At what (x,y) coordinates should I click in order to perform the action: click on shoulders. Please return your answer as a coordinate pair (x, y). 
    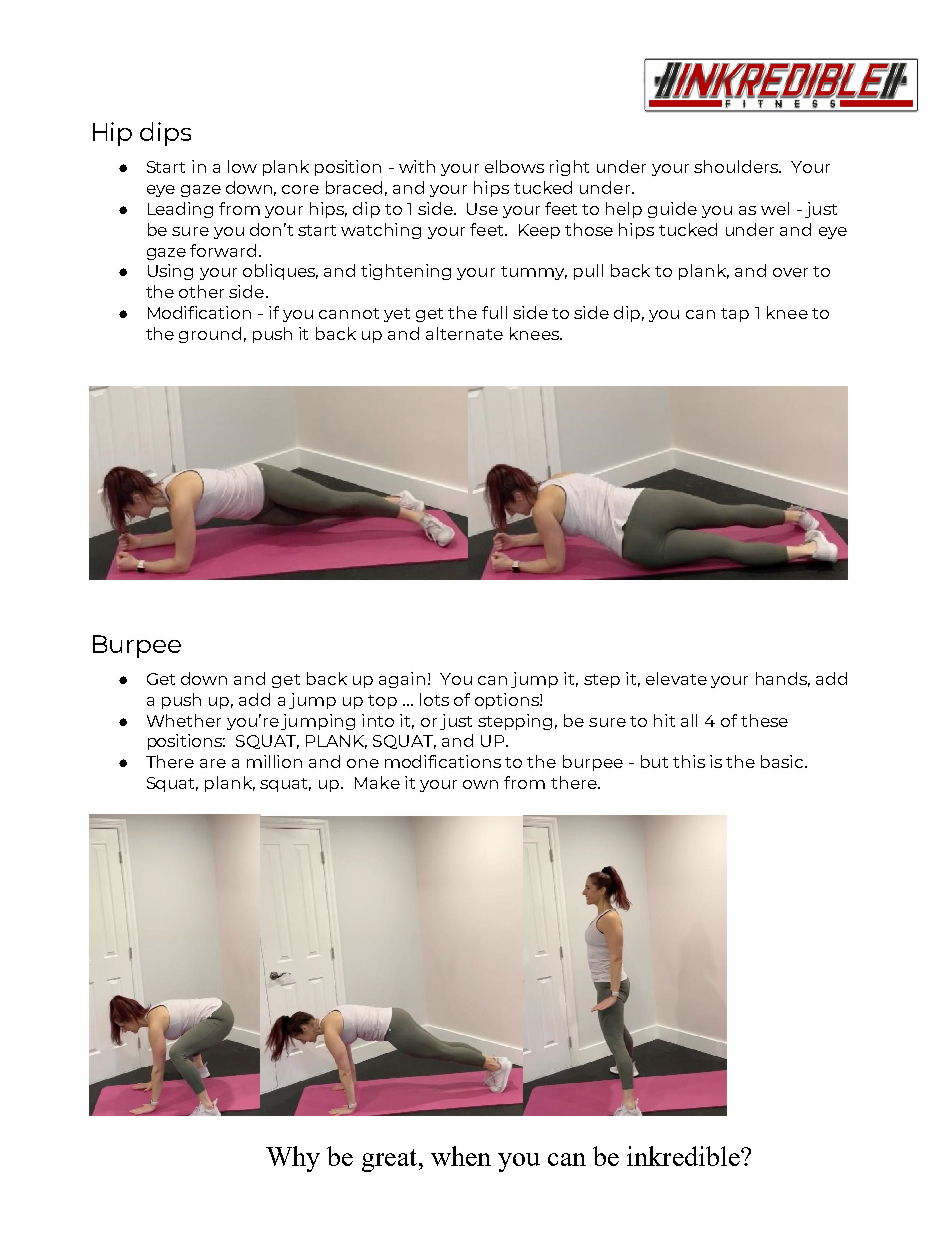
    Looking at the image, I should click on (737, 166).
